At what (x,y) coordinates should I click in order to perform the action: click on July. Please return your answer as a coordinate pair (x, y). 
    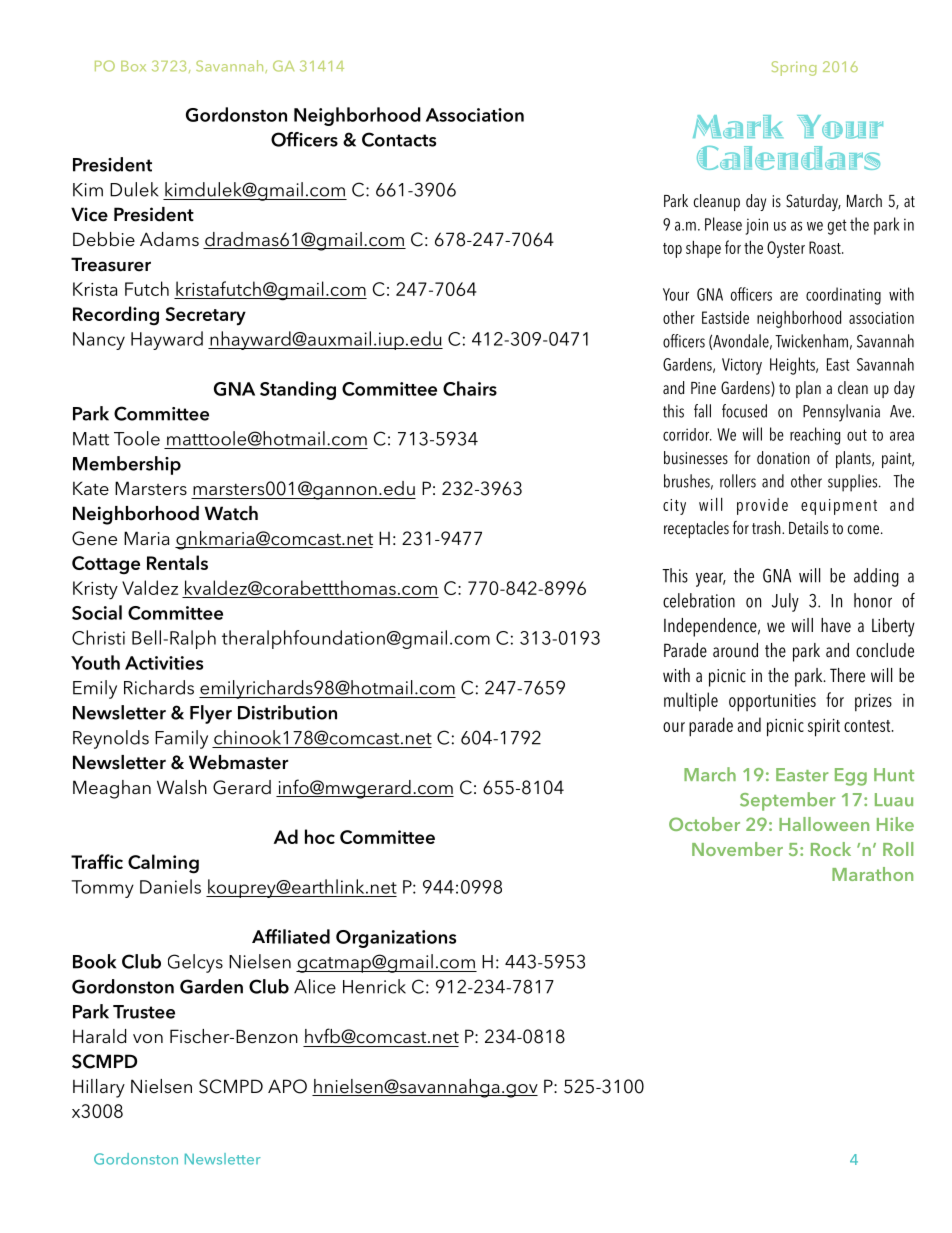
    Looking at the image, I should click on (785, 602).
